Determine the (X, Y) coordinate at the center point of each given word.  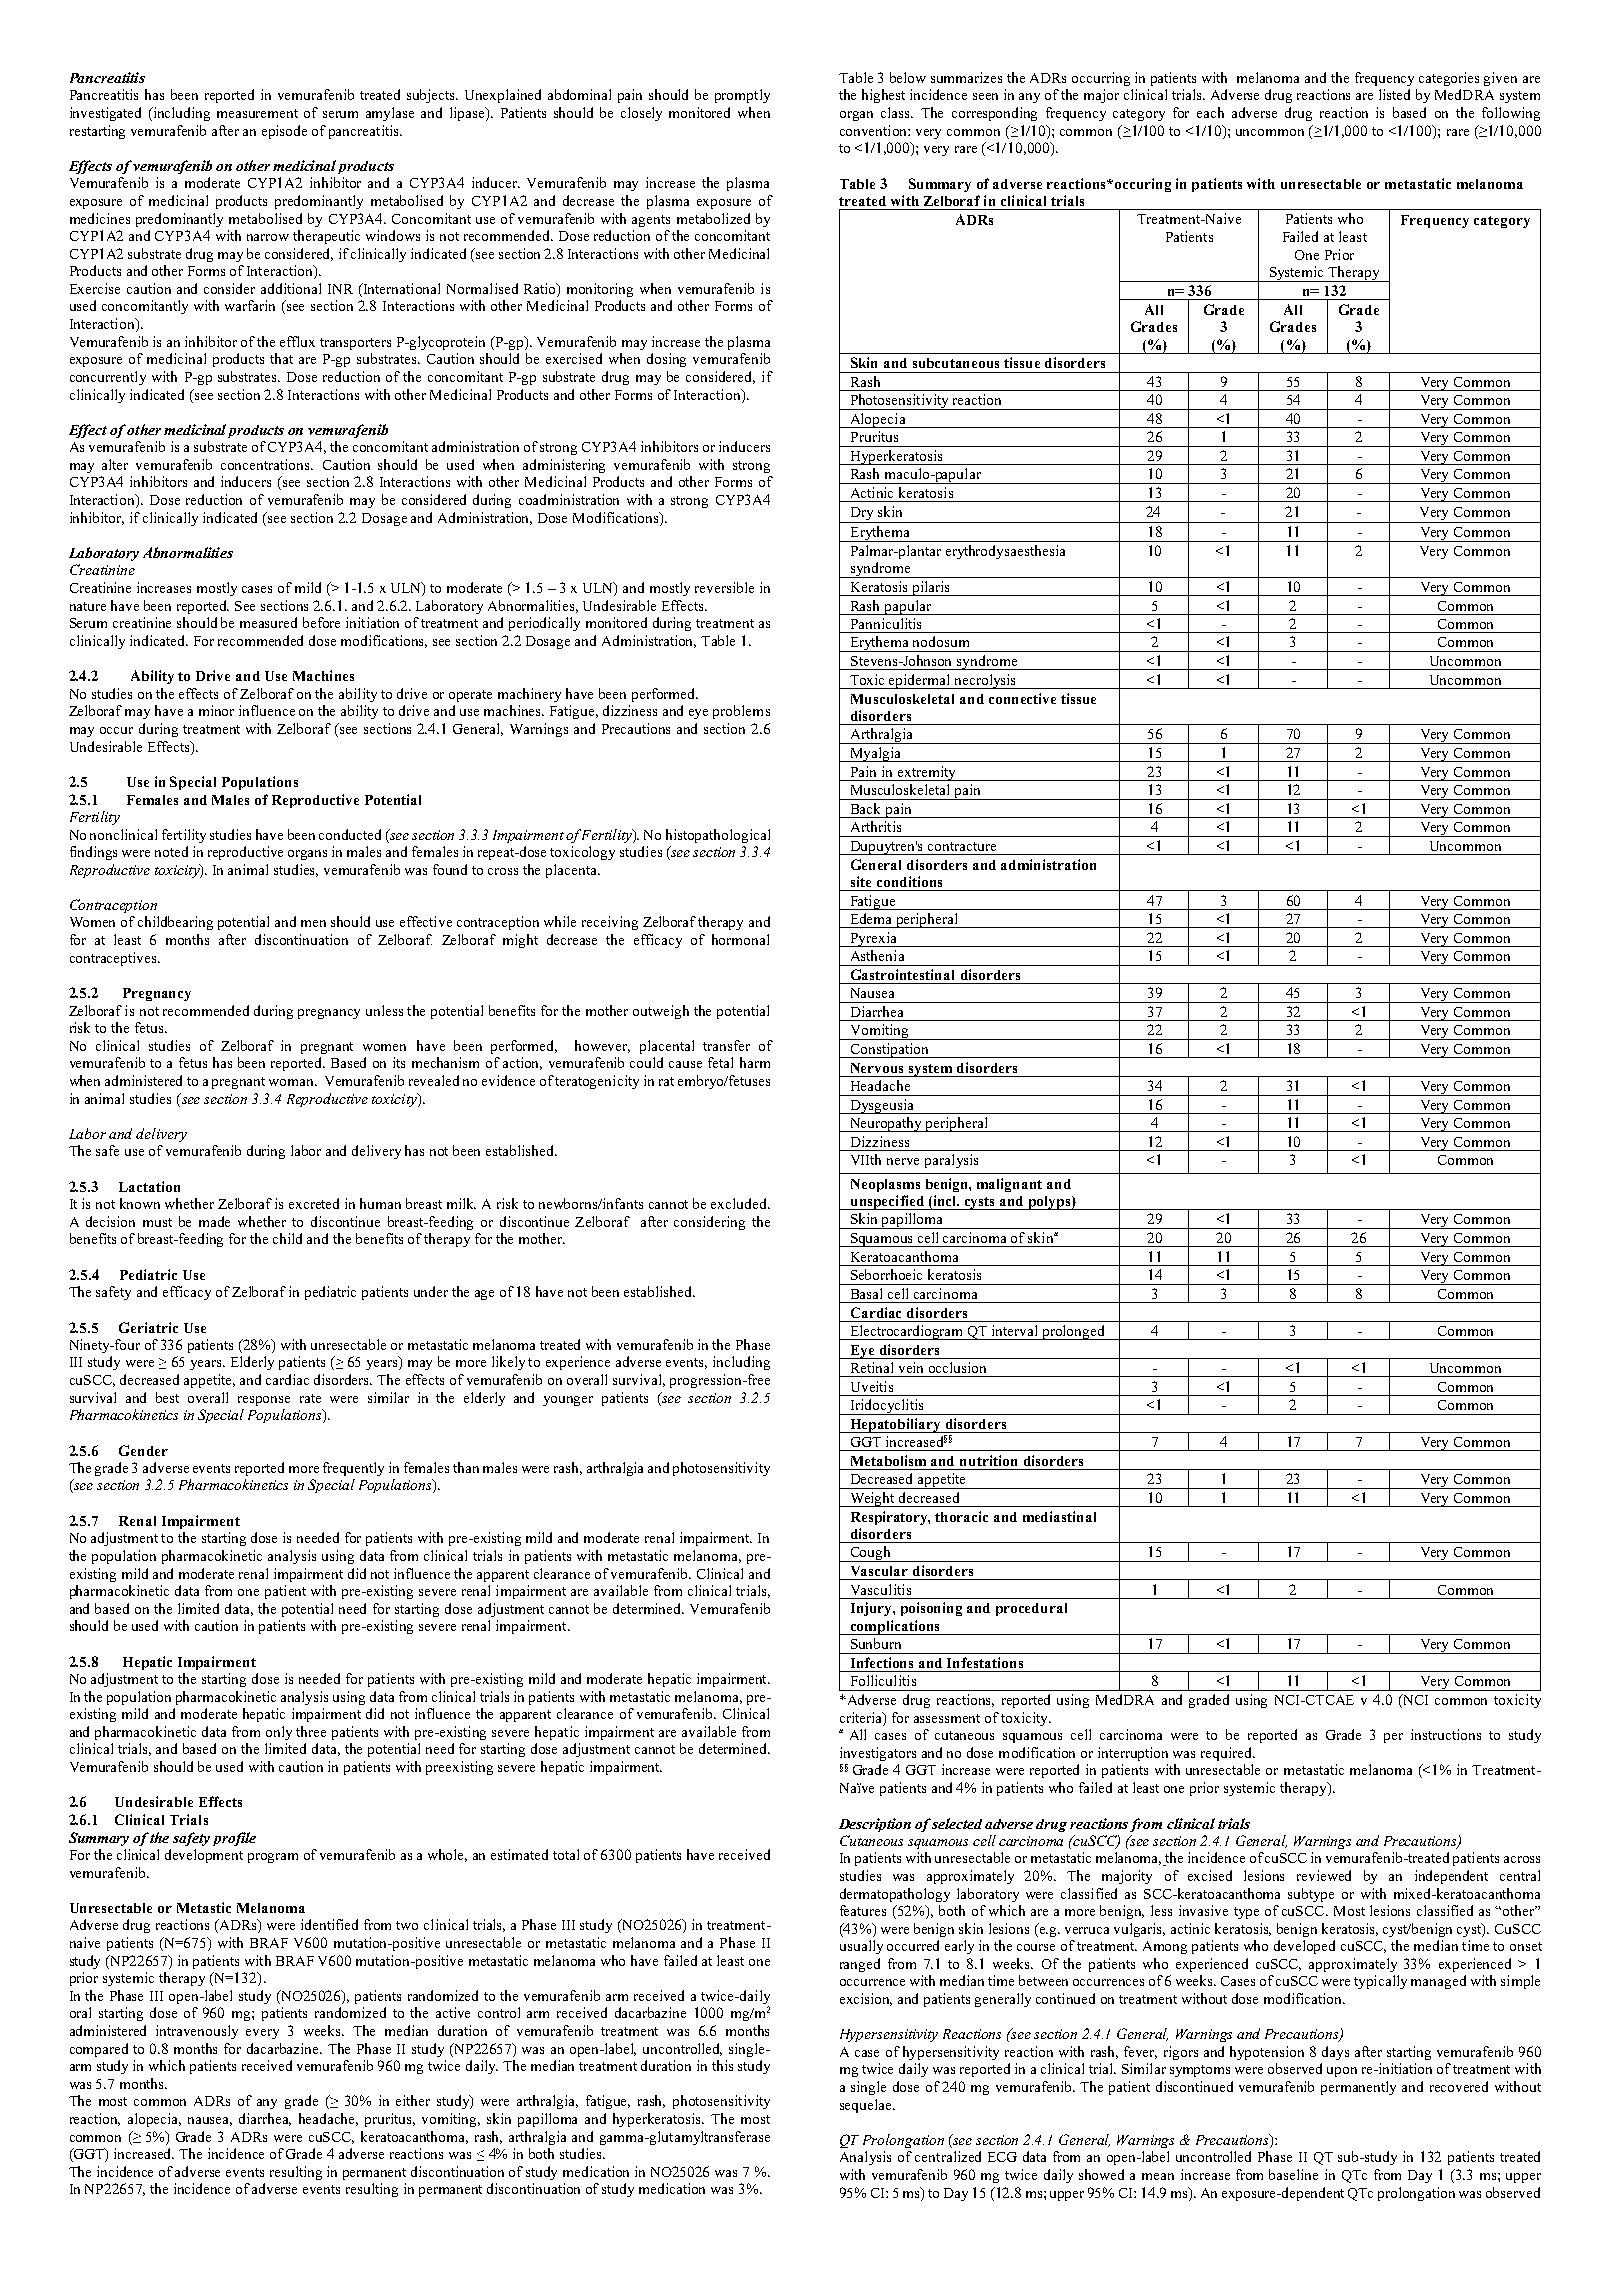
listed (1394, 94)
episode (284, 132)
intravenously (197, 2032)
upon (1342, 2072)
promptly (742, 96)
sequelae (867, 2106)
